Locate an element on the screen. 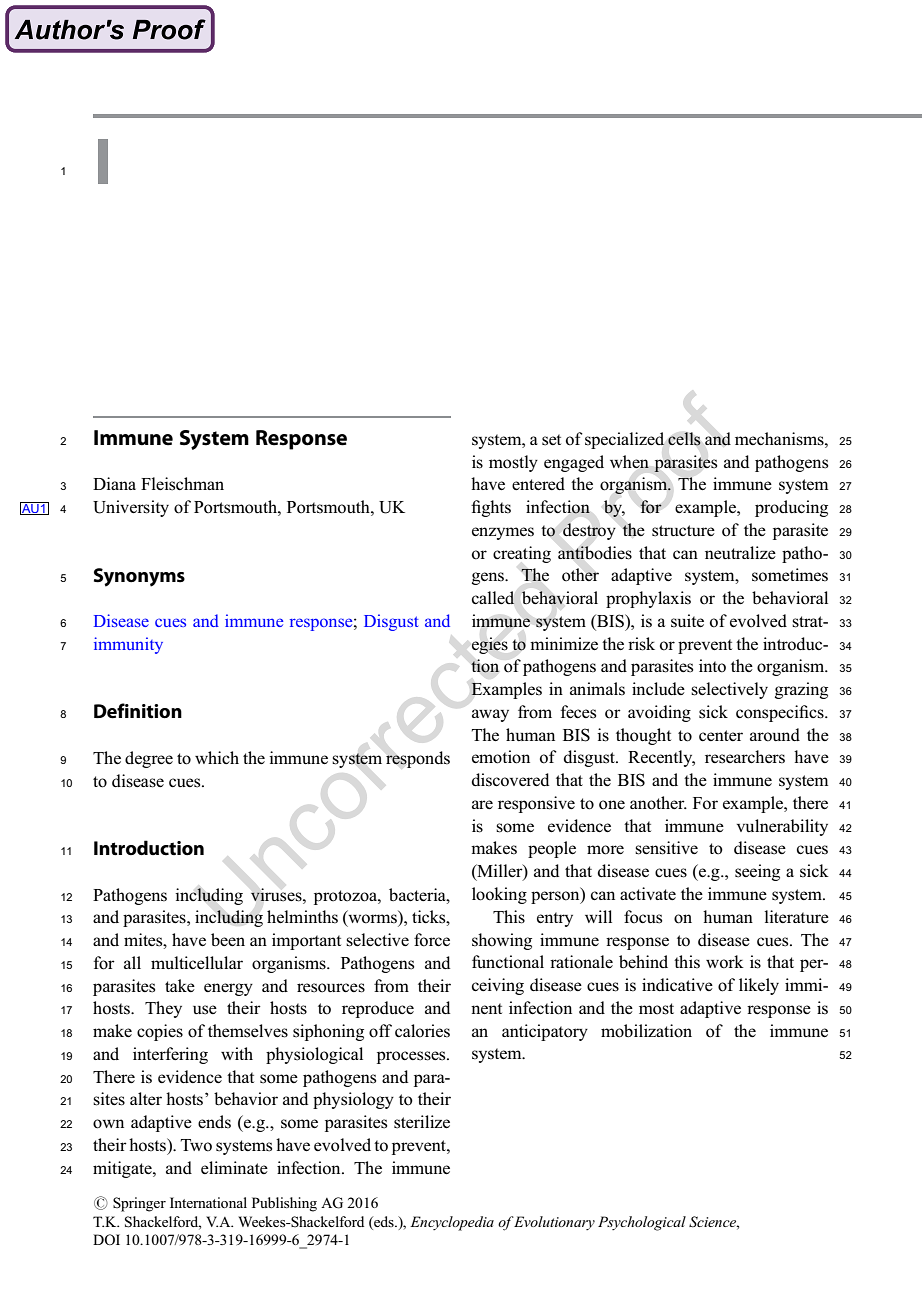  entered is located at coordinates (538, 483).
